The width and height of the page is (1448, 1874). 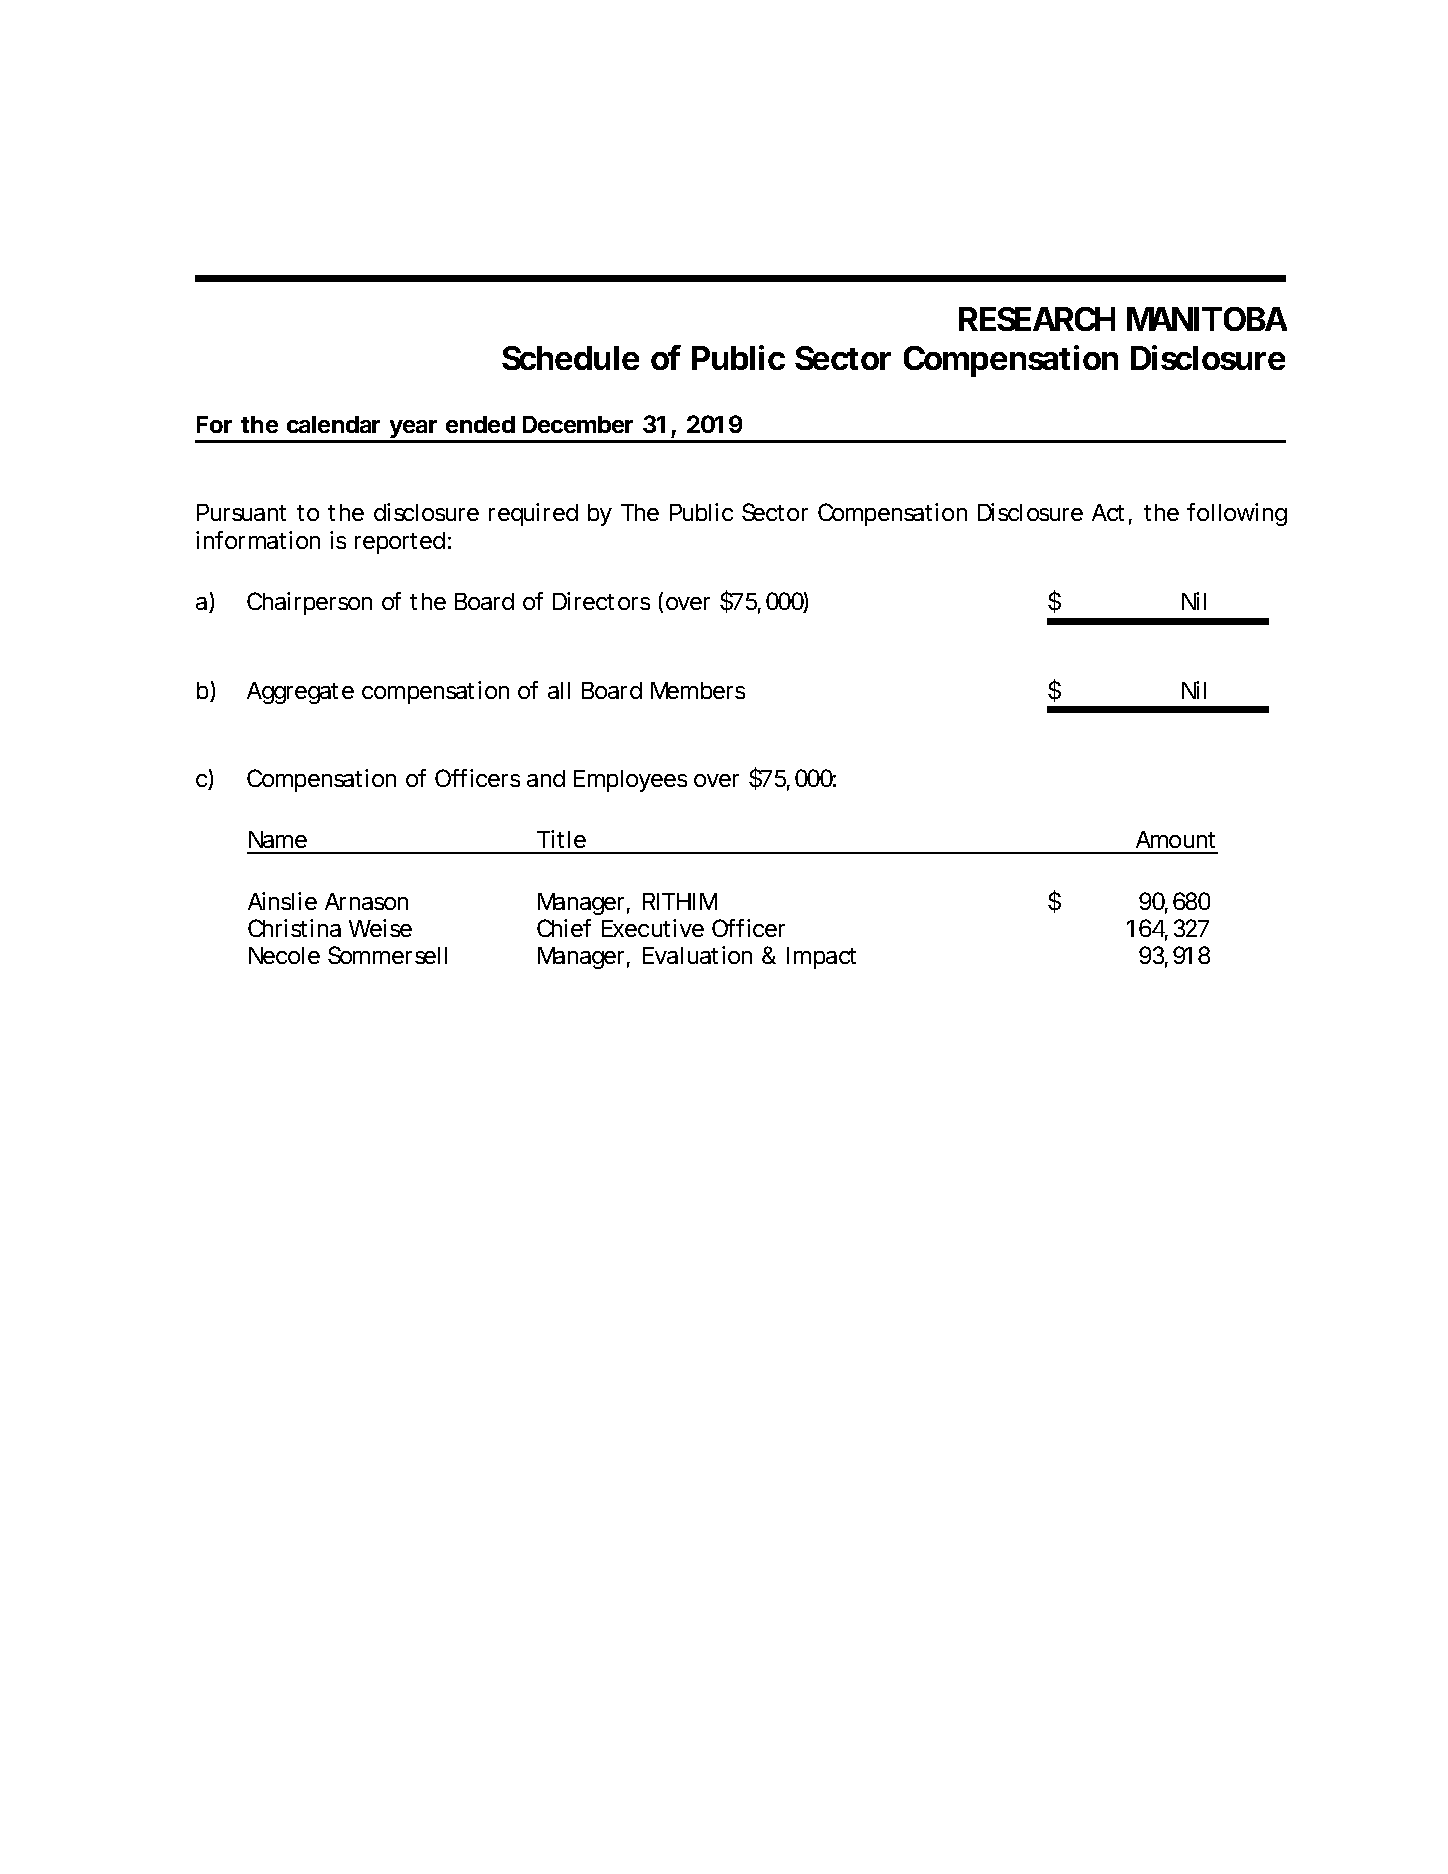 I want to click on Christina, so click(x=294, y=928).
